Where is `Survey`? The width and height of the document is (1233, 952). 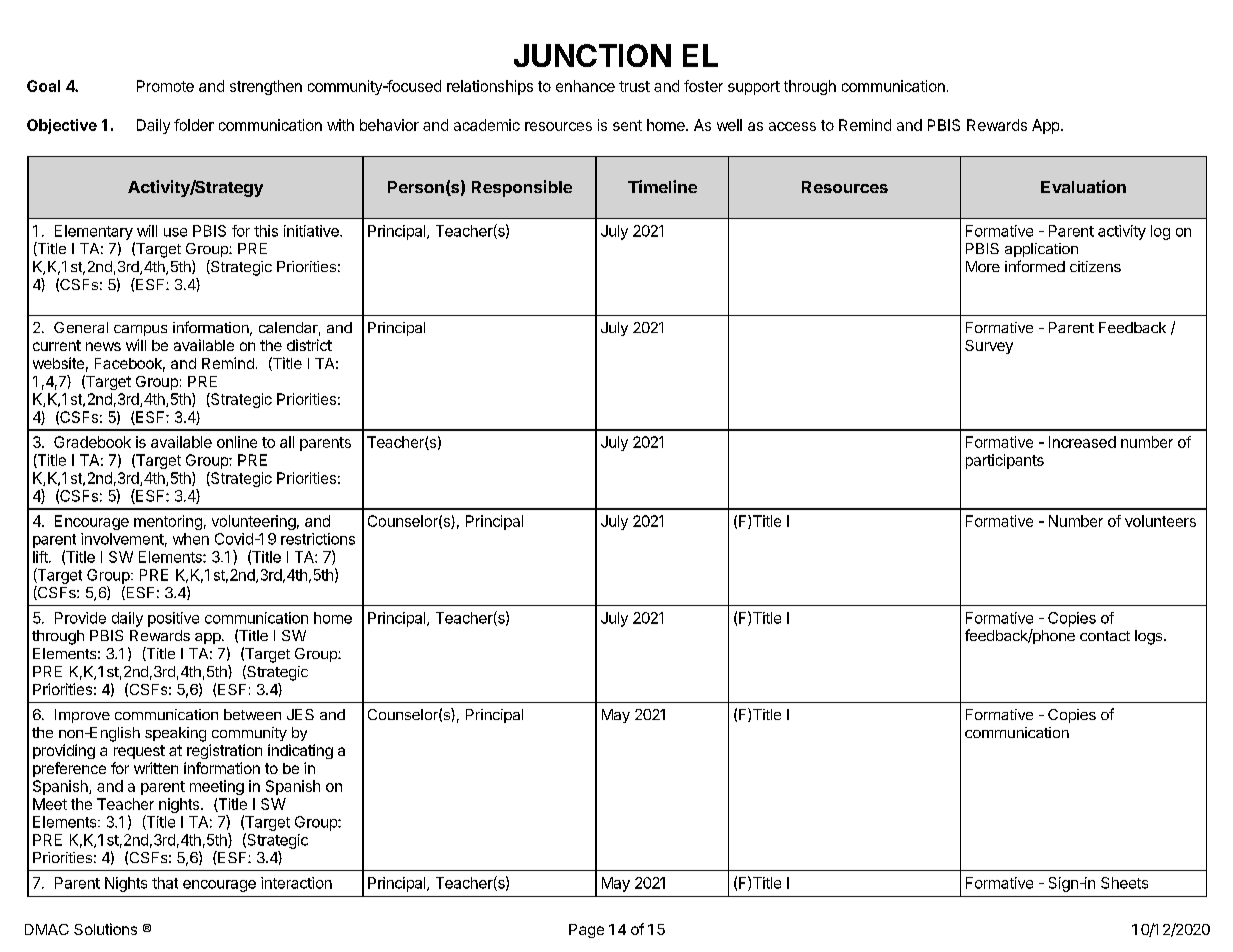
Survey is located at coordinates (989, 347).
